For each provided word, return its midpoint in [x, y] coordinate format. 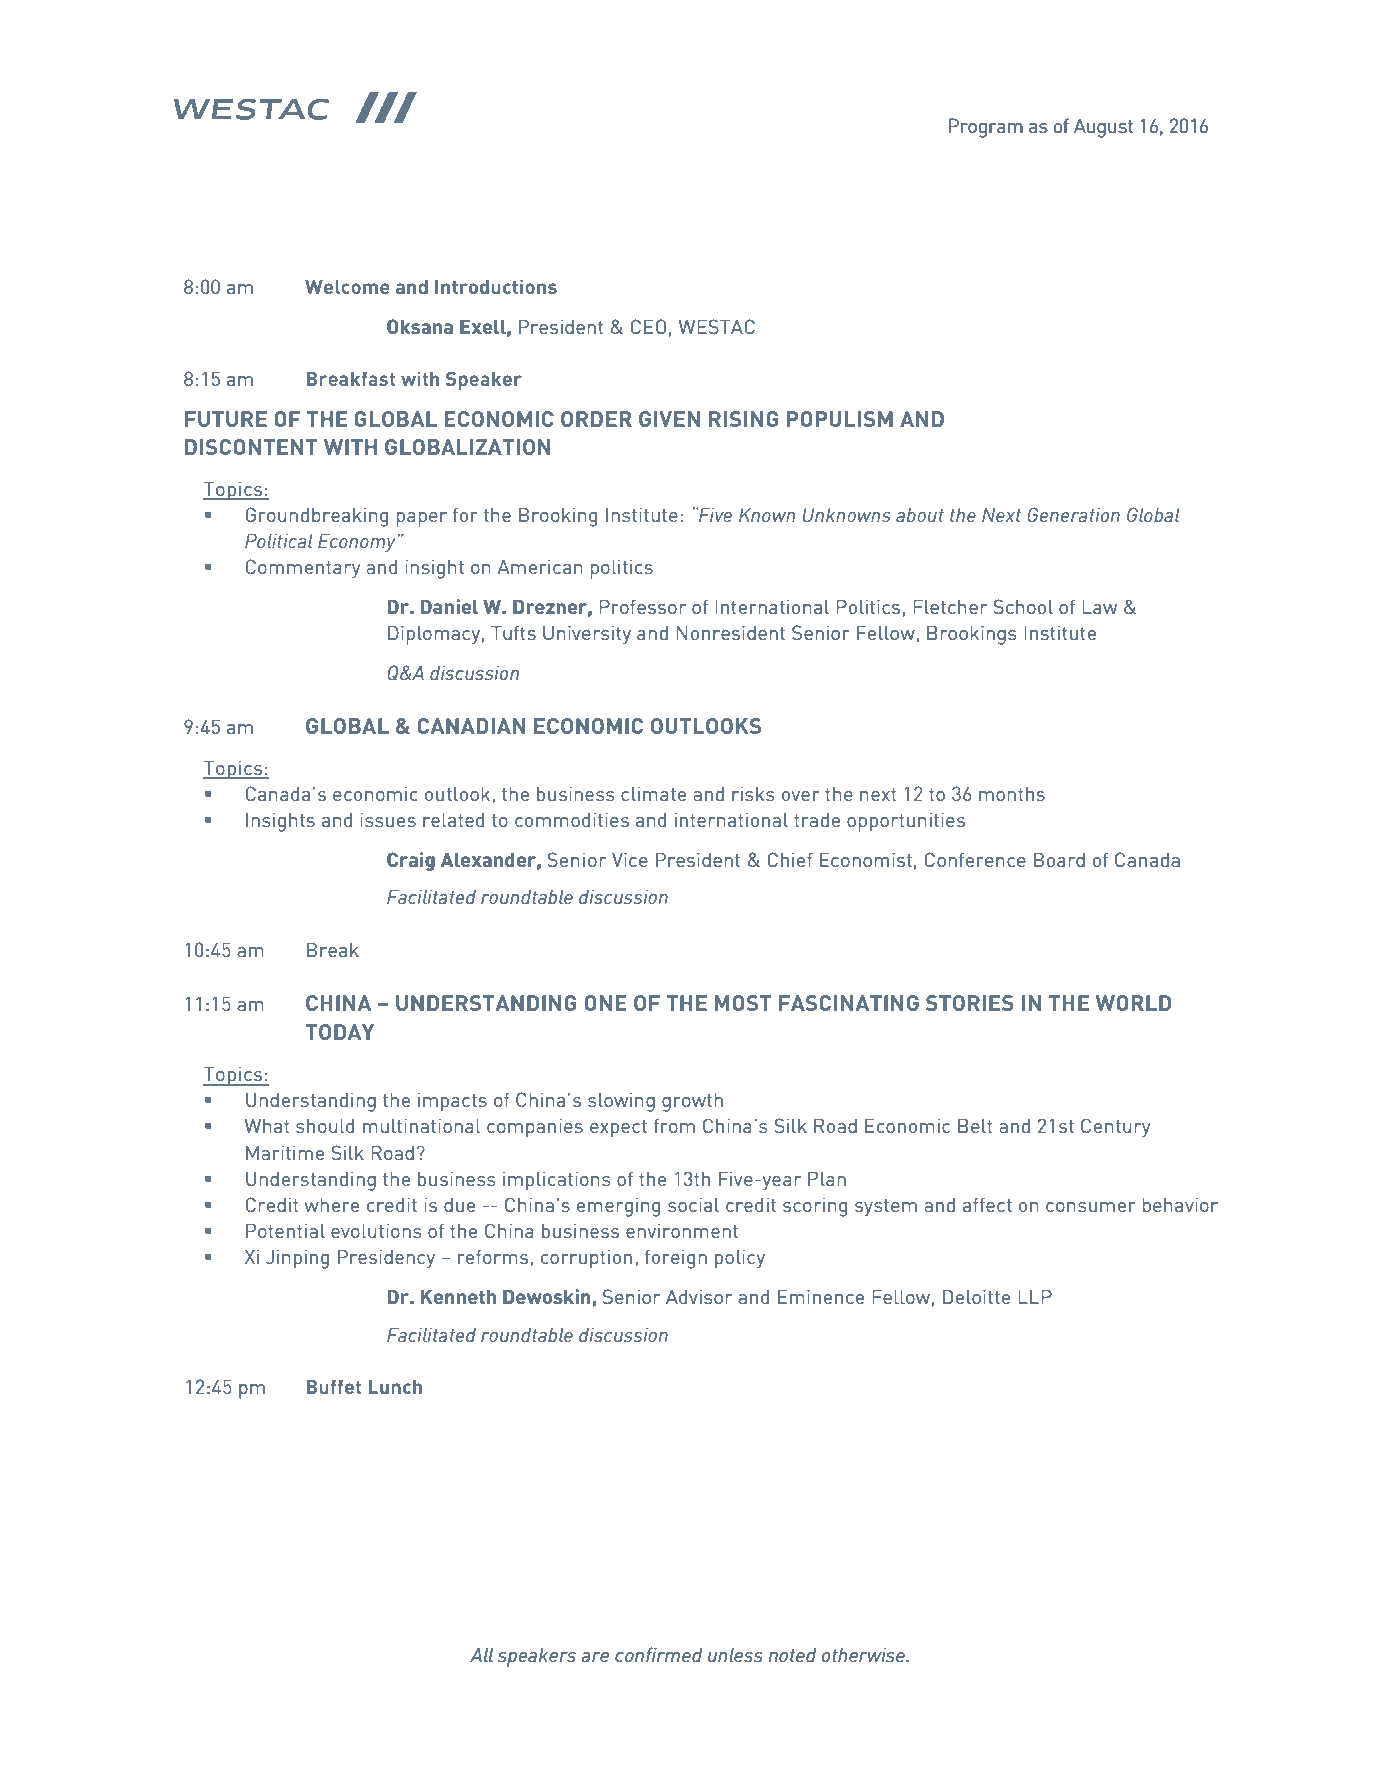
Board [1059, 859]
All [481, 1654]
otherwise [864, 1654]
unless [735, 1654]
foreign [676, 1259]
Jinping [297, 1259]
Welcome [347, 287]
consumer [1091, 1207]
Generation [1073, 514]
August [1103, 128]
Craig [411, 861]
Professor [642, 606]
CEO [648, 326]
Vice [630, 859]
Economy [357, 542]
